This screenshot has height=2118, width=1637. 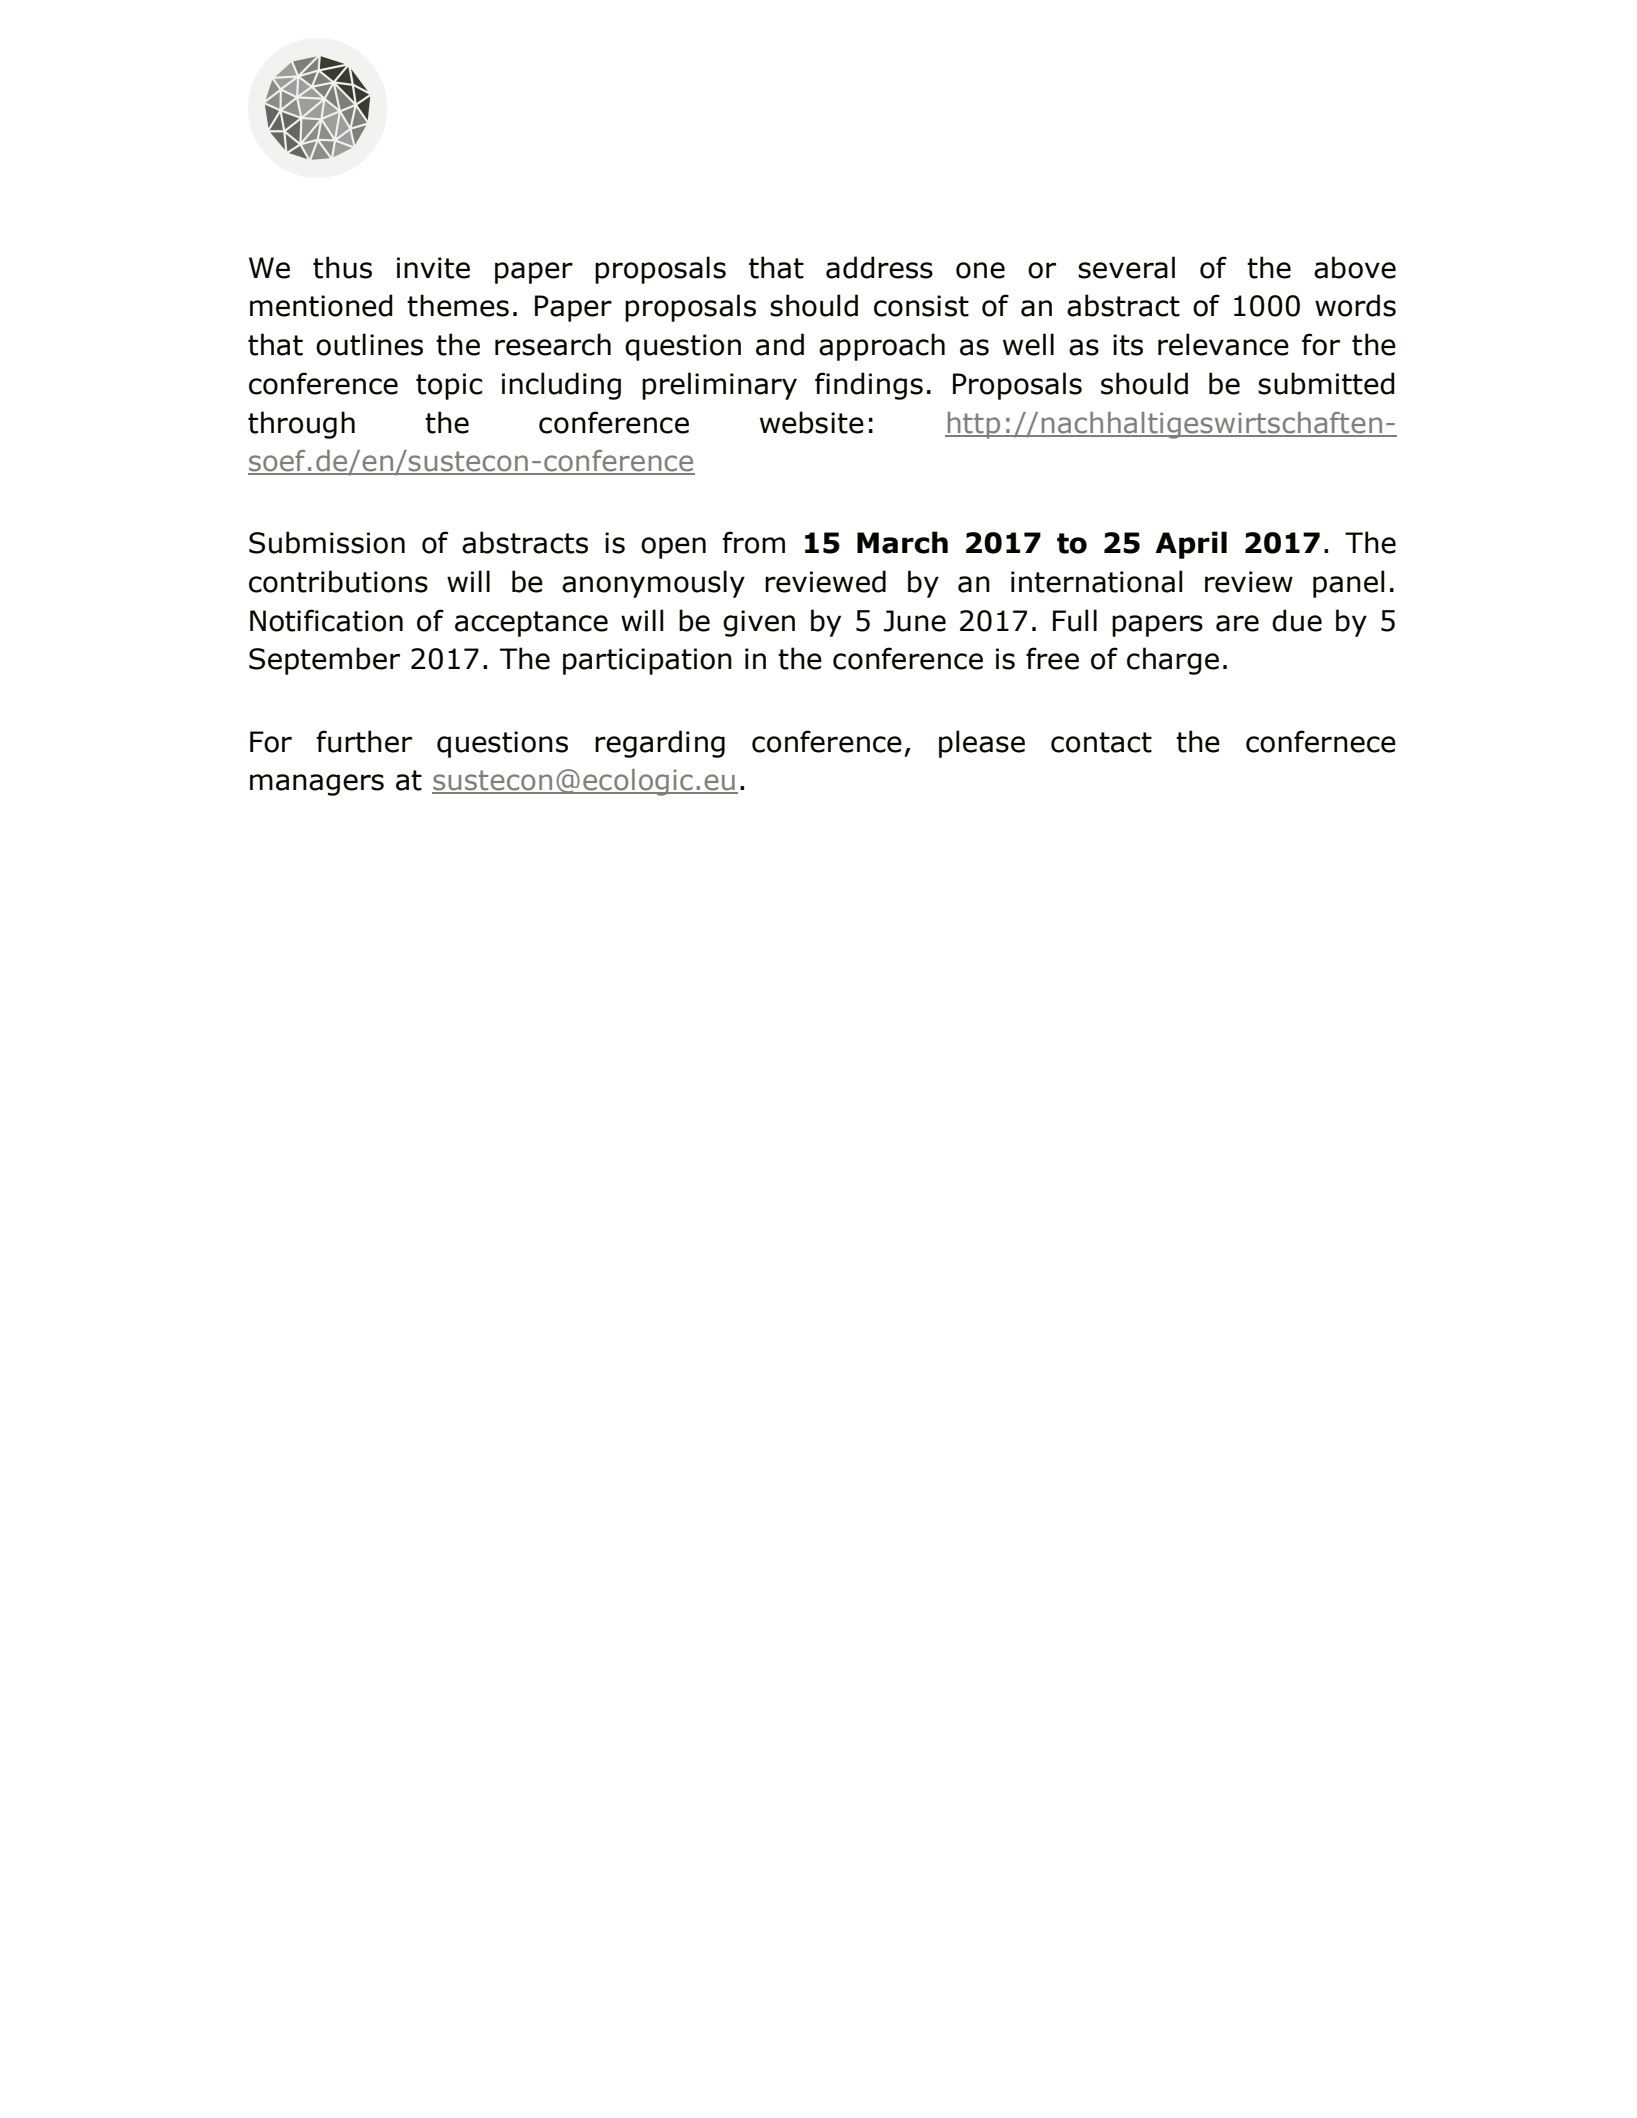 I want to click on address, so click(x=879, y=267).
